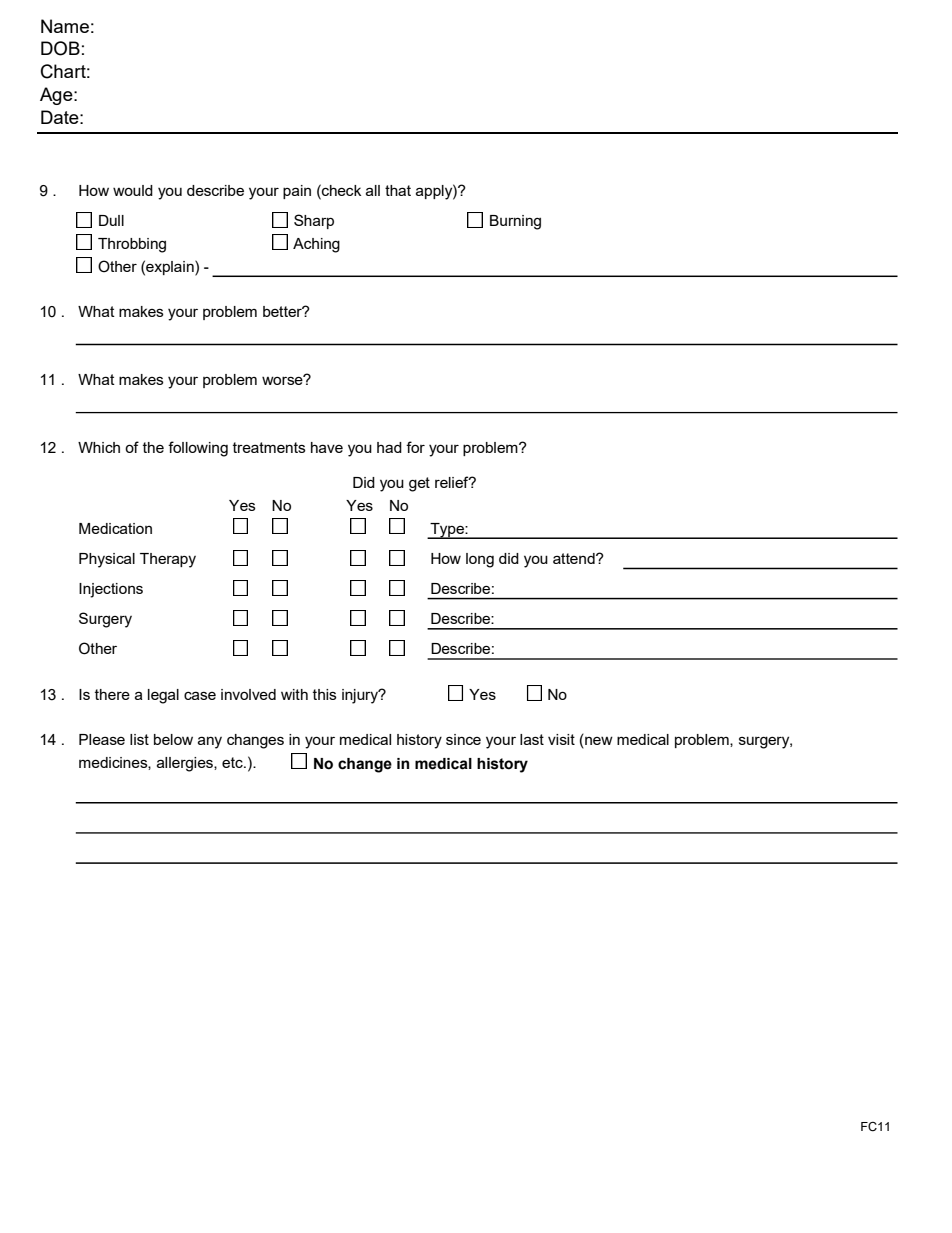 The width and height of the screenshot is (952, 1233). What do you see at coordinates (99, 447) in the screenshot?
I see `Which` at bounding box center [99, 447].
